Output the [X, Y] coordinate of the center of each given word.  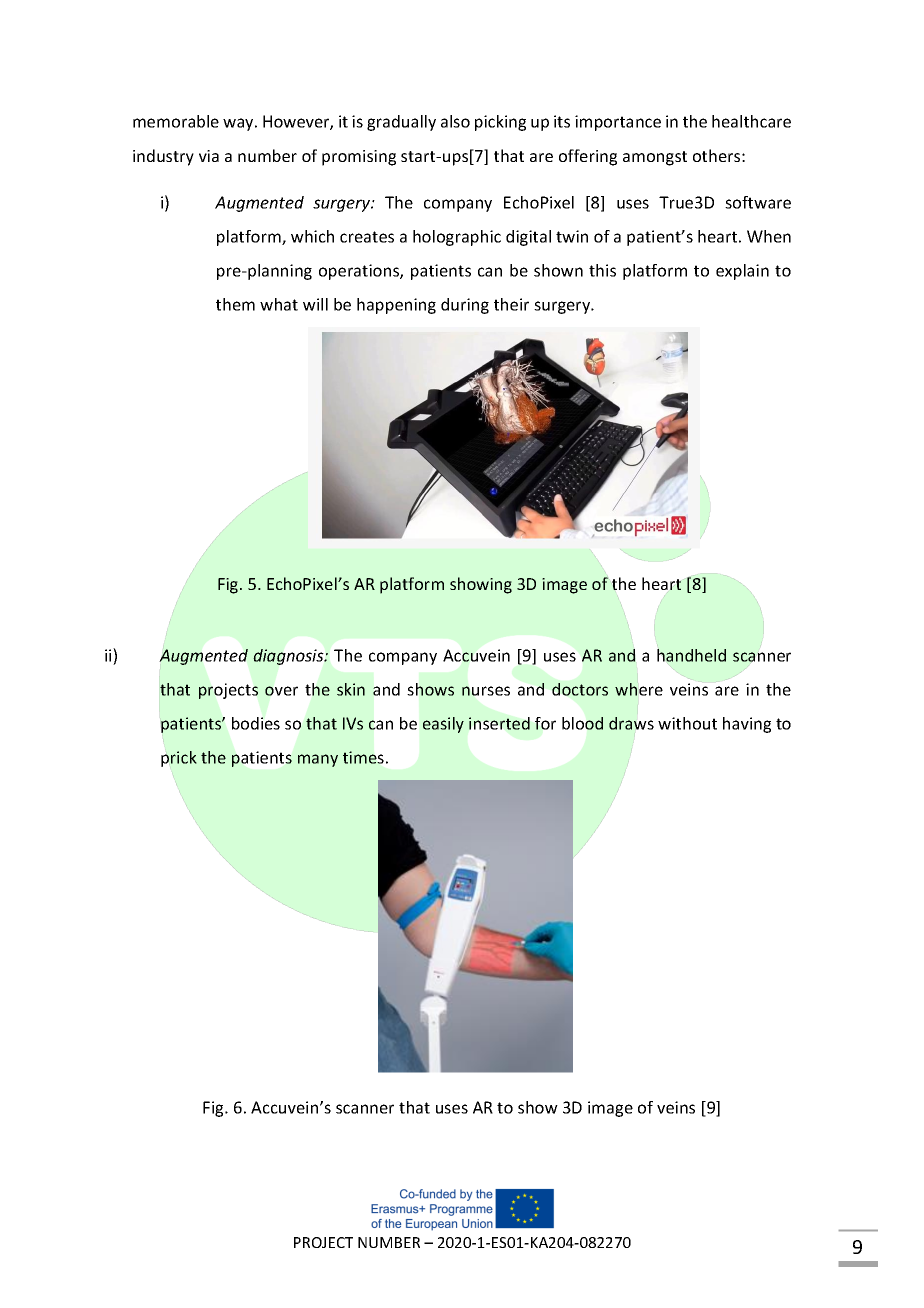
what [279, 304]
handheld [691, 655]
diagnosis [289, 657]
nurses [486, 691]
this [602, 270]
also [455, 121]
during [465, 306]
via [209, 156]
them [235, 304]
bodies [256, 723]
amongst [655, 158]
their [511, 304]
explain [742, 272]
